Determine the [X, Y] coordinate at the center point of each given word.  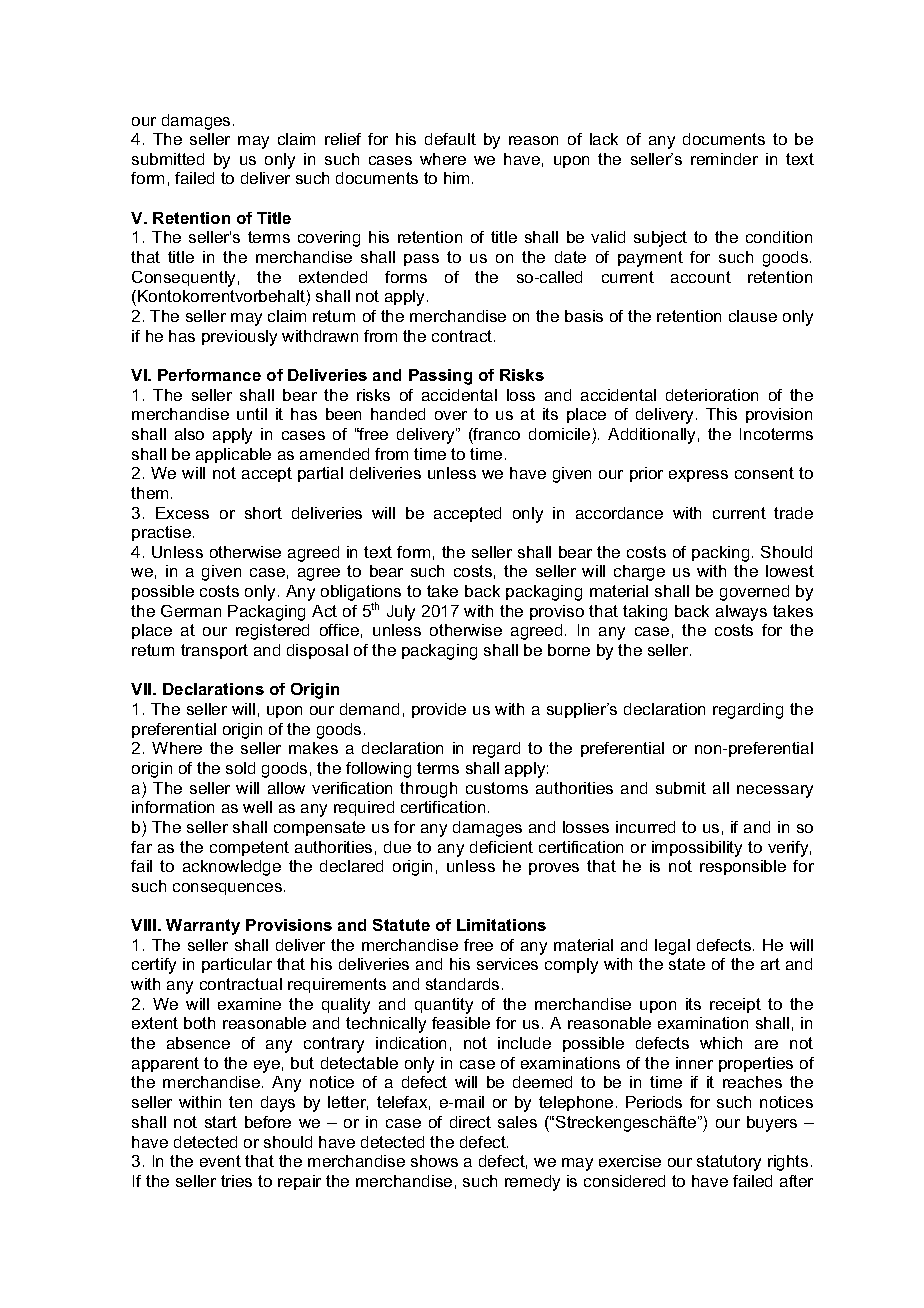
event [220, 1161]
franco [496, 434]
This [721, 414]
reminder [724, 159]
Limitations [501, 925]
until [252, 414]
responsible [743, 867]
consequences [229, 889]
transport [214, 651]
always [741, 613]
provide [439, 710]
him [456, 178]
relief [343, 139]
